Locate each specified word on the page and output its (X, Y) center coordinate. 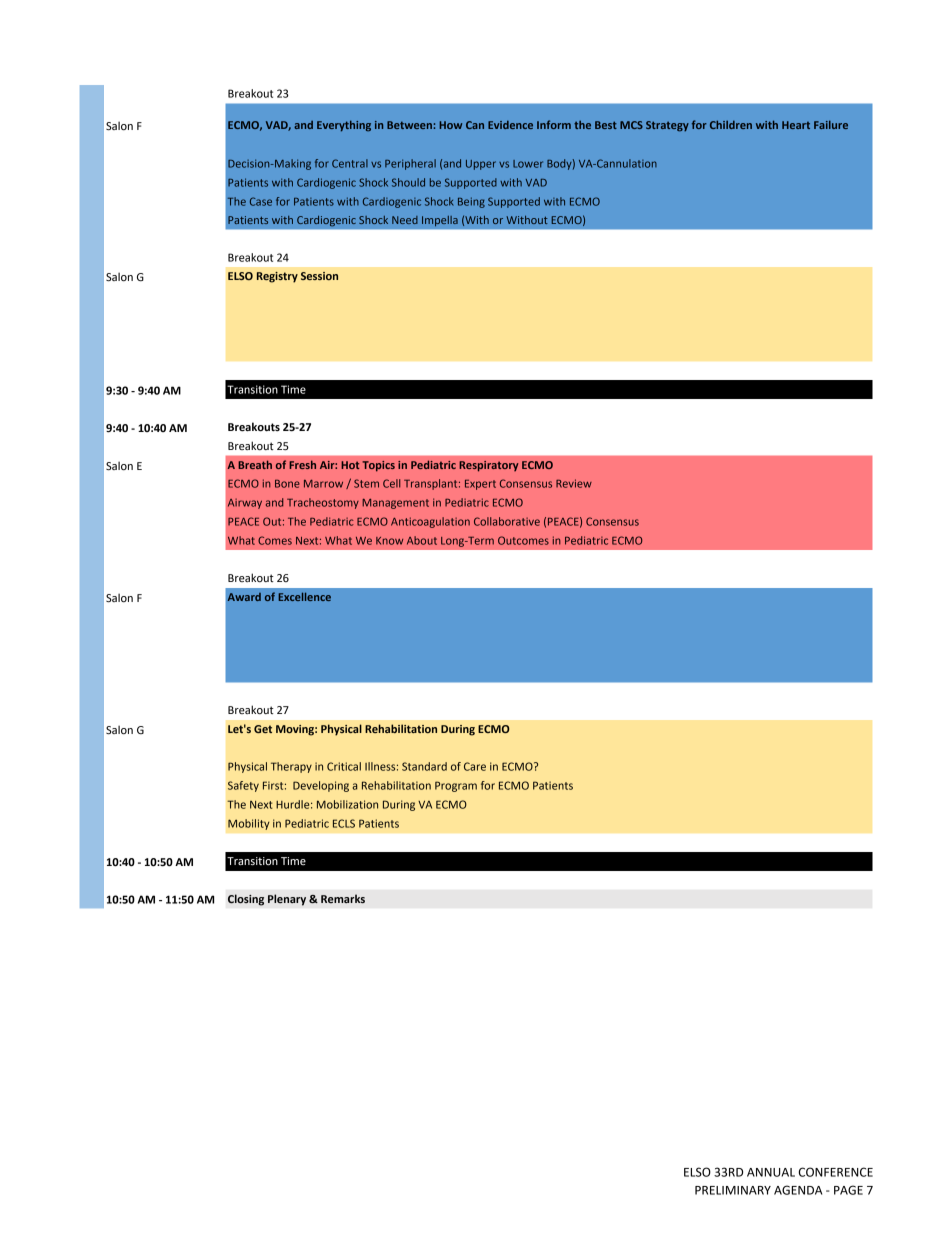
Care (475, 766)
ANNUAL (771, 1172)
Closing (246, 900)
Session (319, 276)
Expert (480, 485)
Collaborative (507, 521)
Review (574, 483)
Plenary (287, 900)
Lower (528, 164)
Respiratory (489, 466)
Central (350, 163)
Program (456, 786)
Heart (796, 125)
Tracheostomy (323, 503)
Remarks (343, 898)
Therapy (291, 767)
